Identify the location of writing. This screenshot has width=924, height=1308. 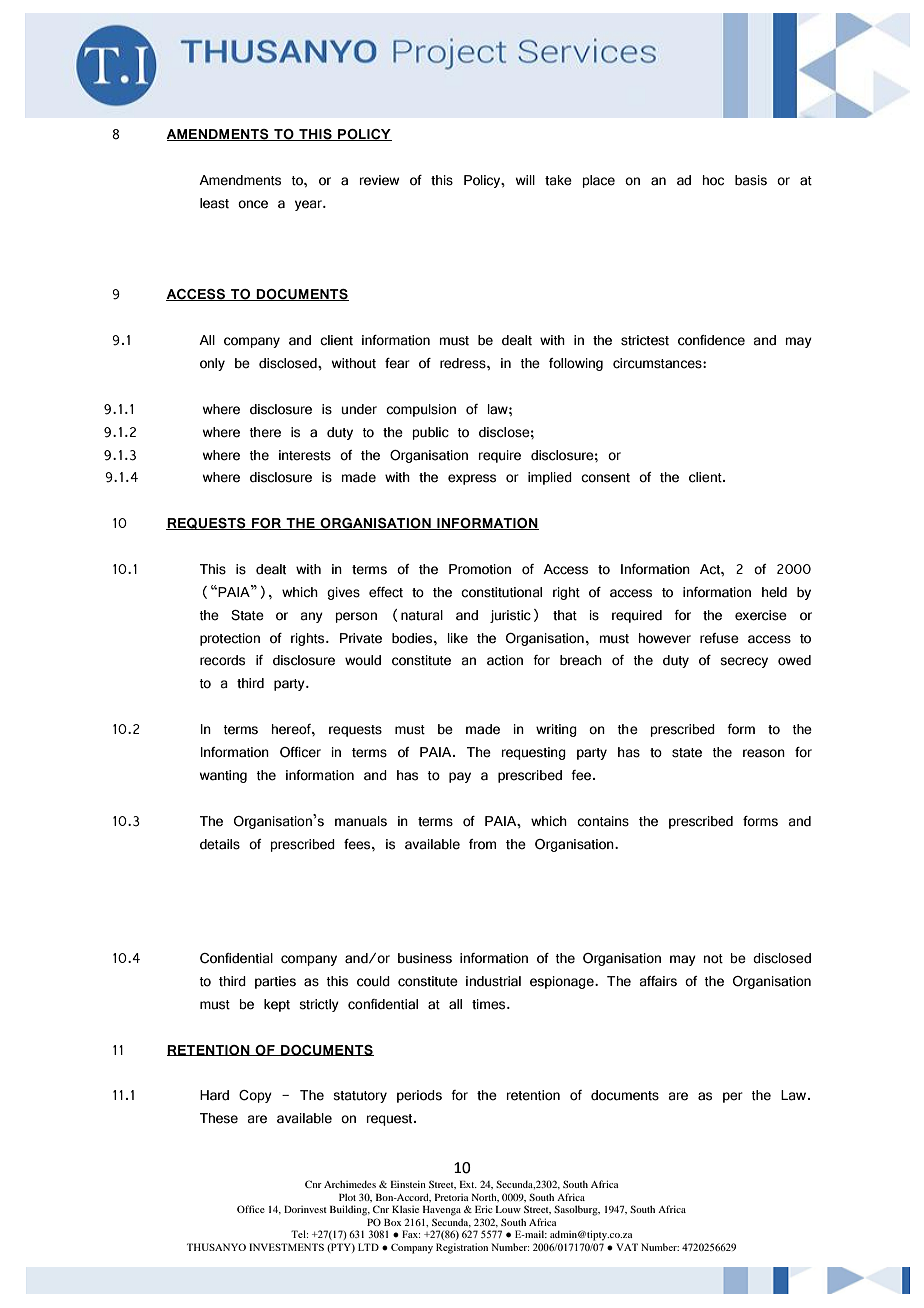
(556, 730).
